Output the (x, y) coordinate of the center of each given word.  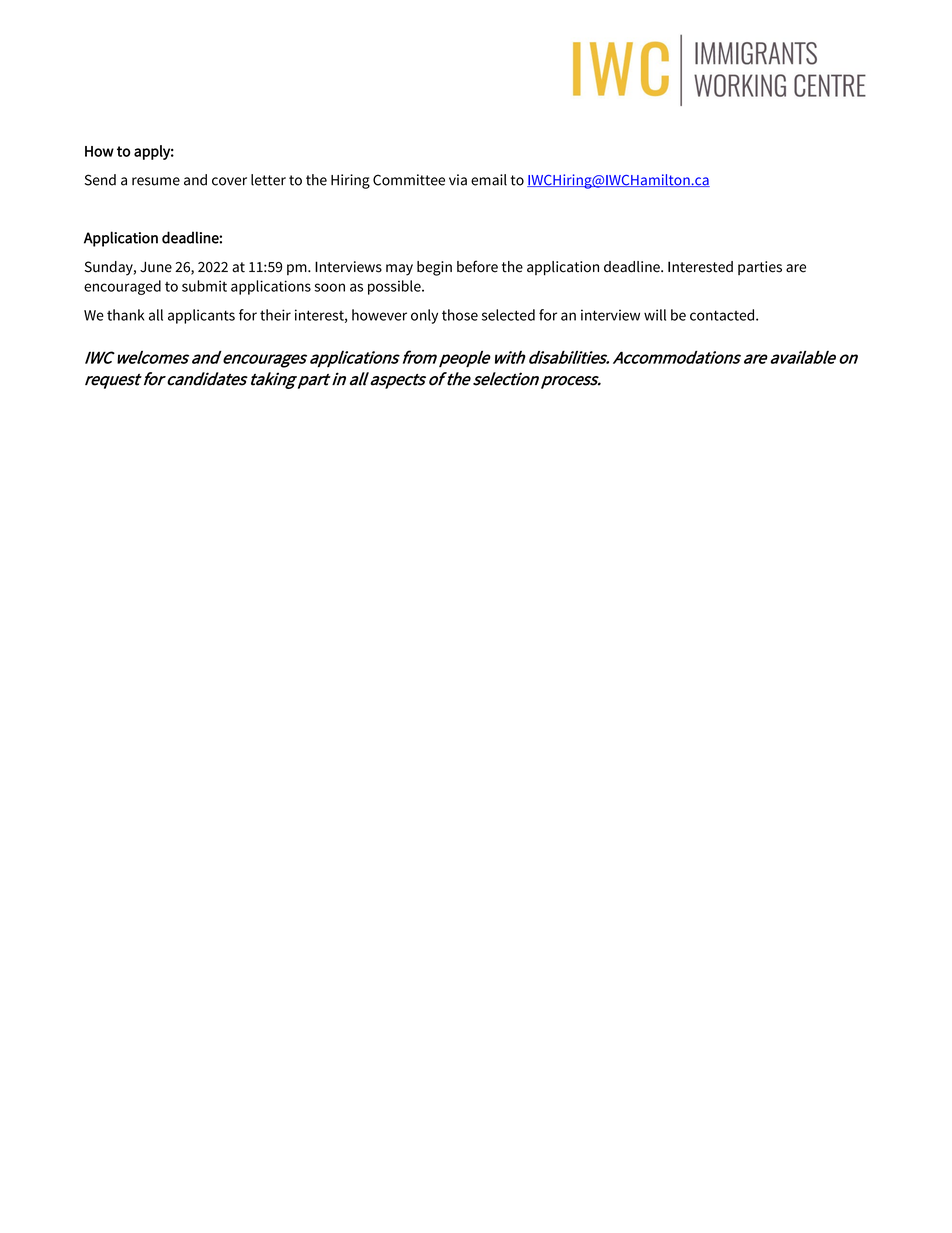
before (477, 266)
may (399, 270)
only (424, 316)
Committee (409, 180)
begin (434, 268)
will (655, 315)
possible (395, 287)
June (156, 267)
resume (156, 181)
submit (204, 286)
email (489, 180)
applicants (201, 316)
